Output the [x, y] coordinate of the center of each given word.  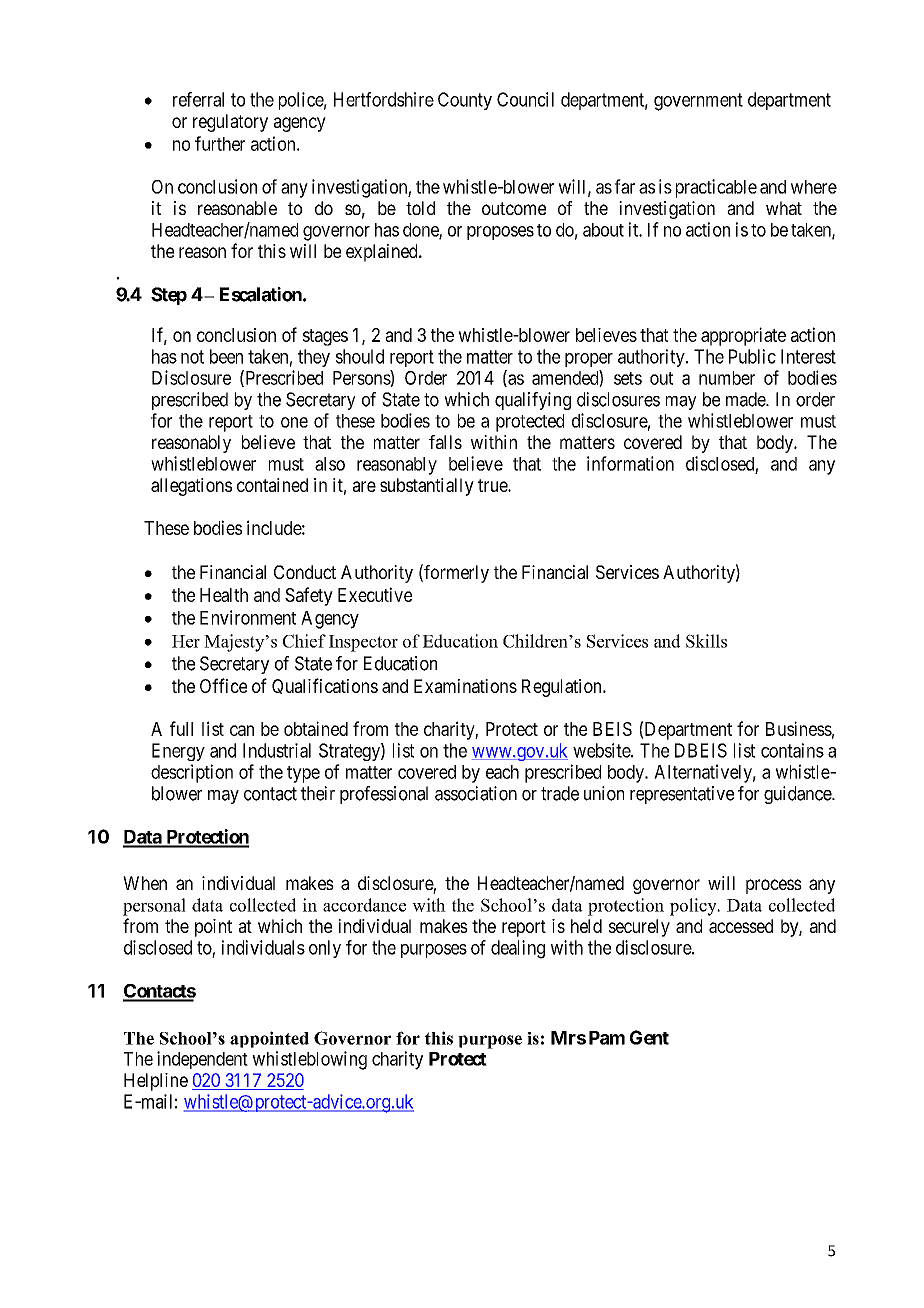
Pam [607, 1038]
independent [202, 1060]
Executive [375, 594]
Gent [649, 1037]
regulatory [230, 123]
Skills [706, 641]
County [465, 101]
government [698, 102]
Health [224, 595]
